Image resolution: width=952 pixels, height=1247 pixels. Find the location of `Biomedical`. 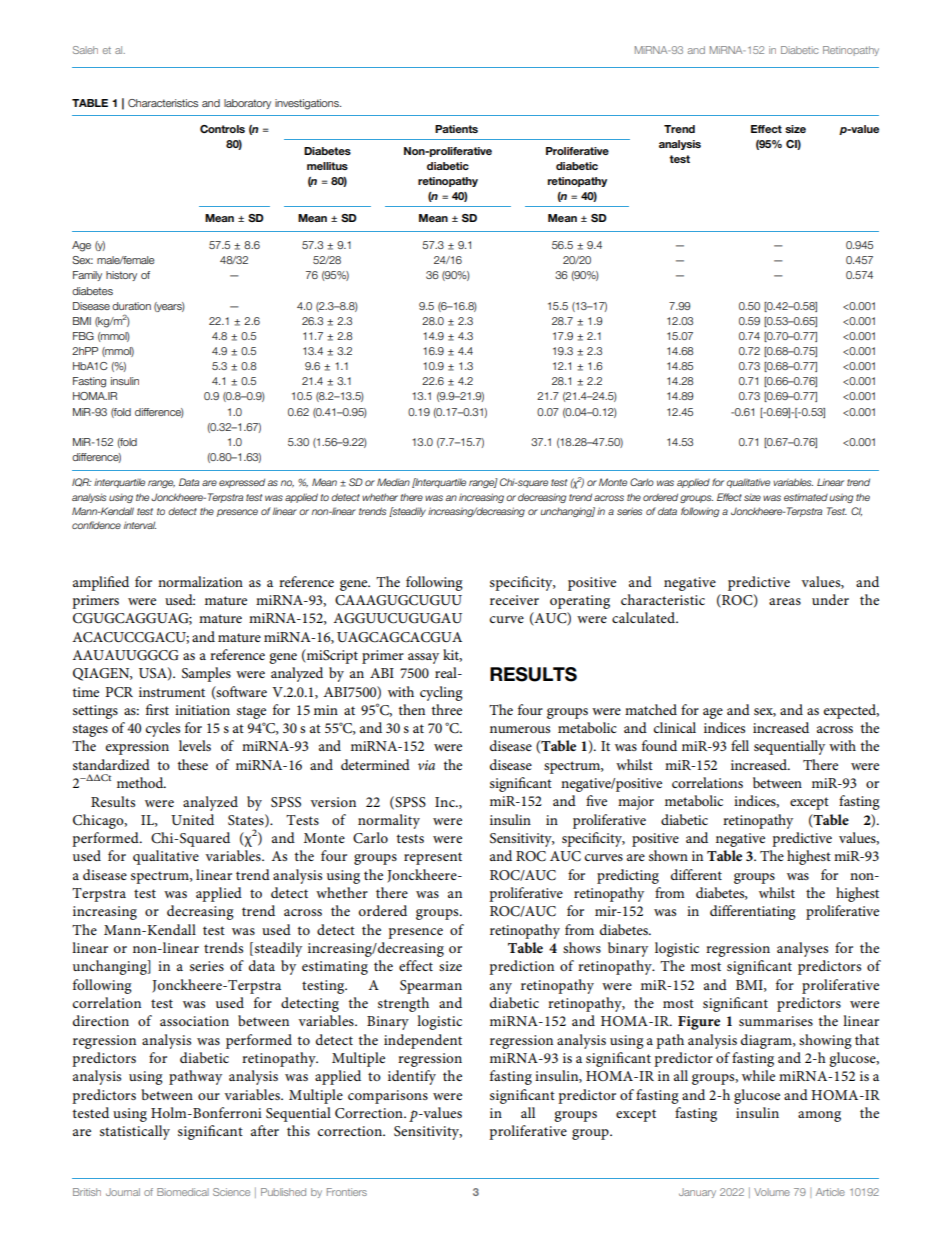

Biomedical is located at coordinates (183, 1192).
